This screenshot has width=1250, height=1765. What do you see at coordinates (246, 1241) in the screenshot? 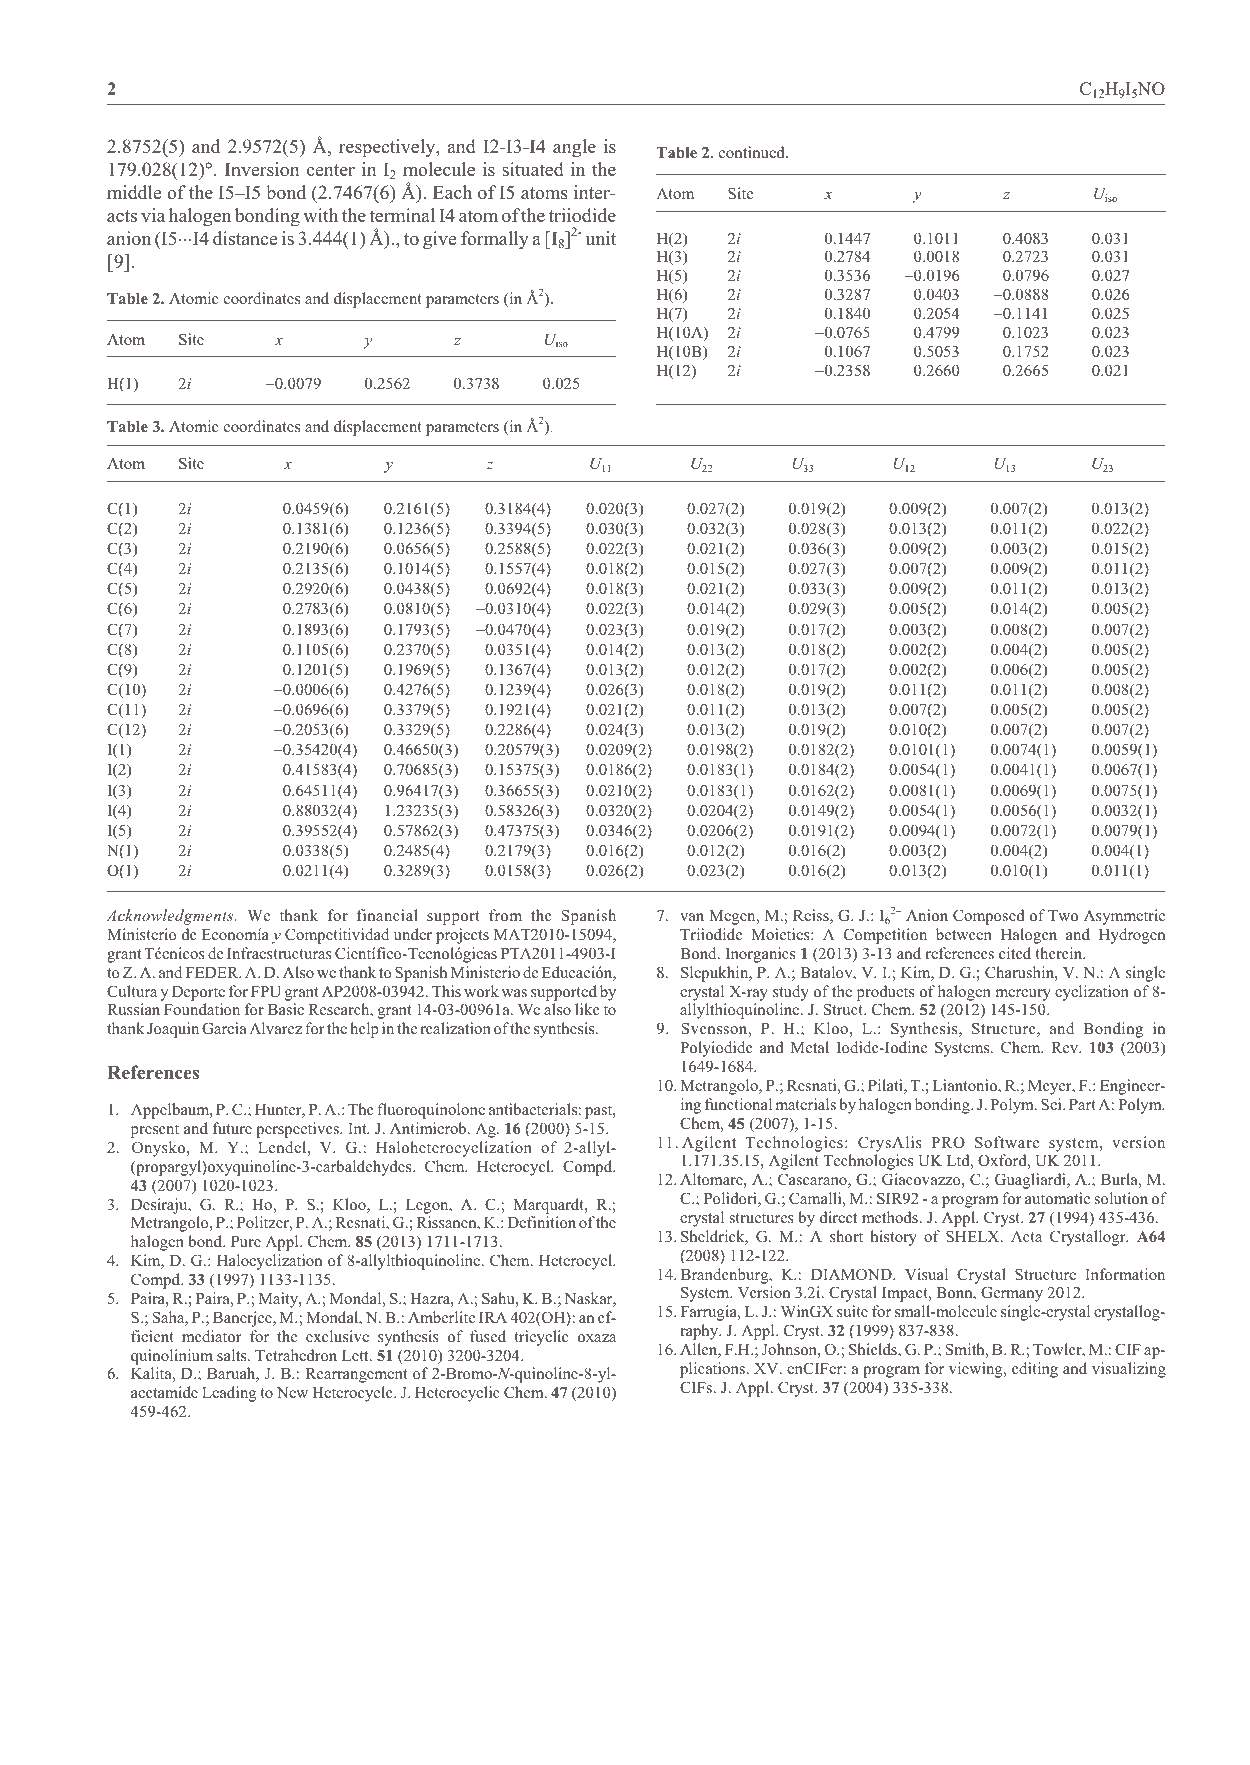
I see `Pure` at bounding box center [246, 1241].
